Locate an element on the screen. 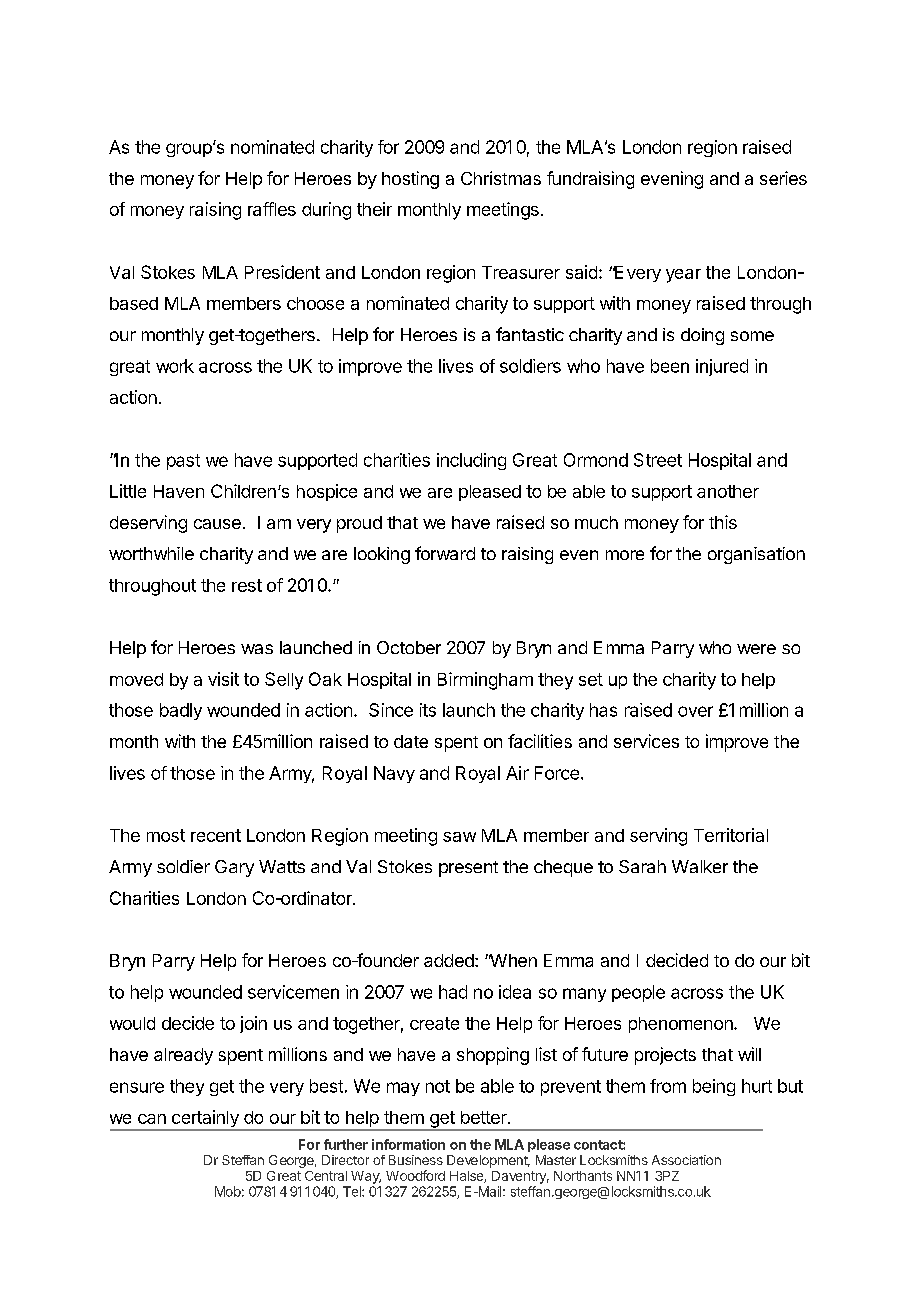  raffles is located at coordinates (272, 209).
